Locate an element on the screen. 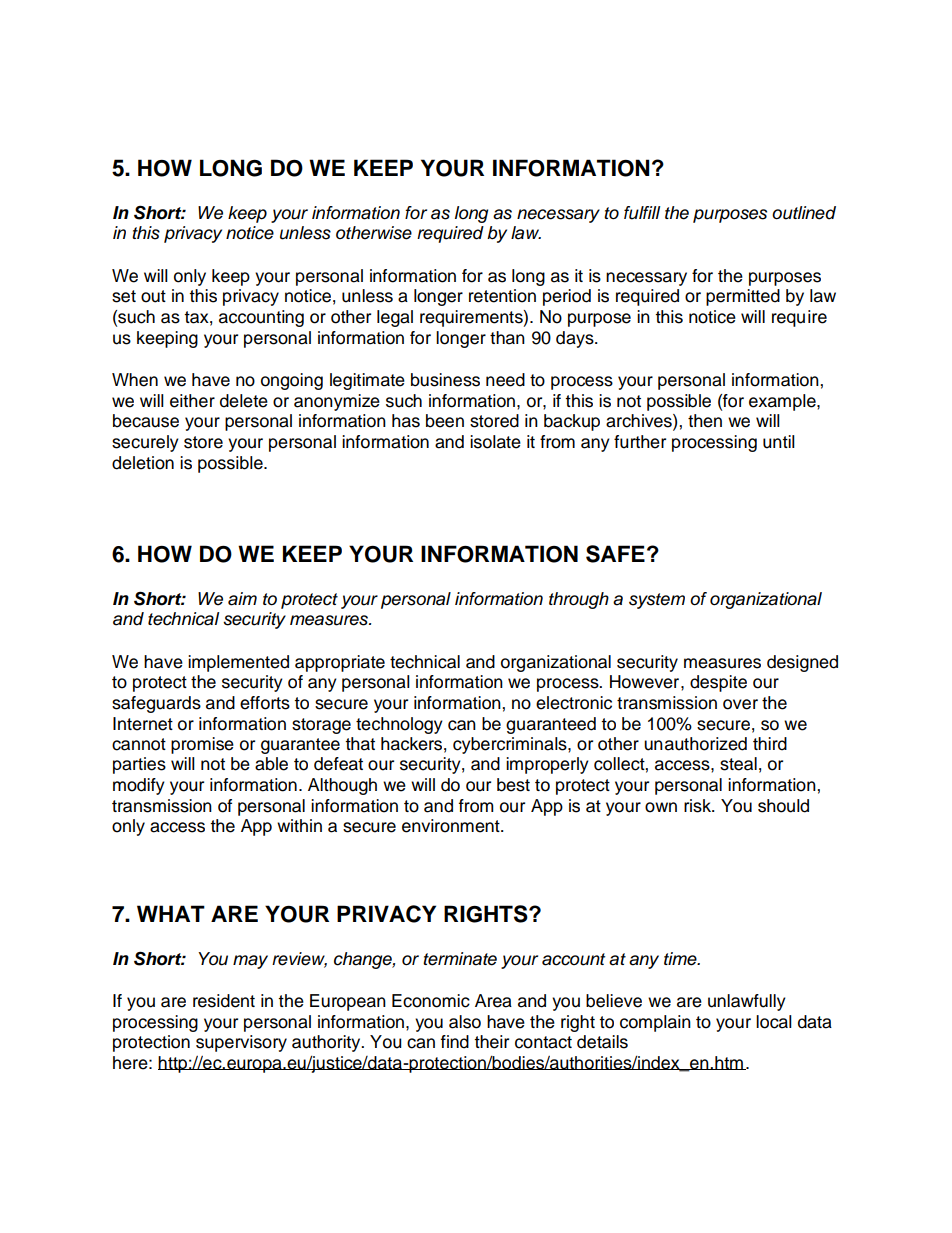  aim is located at coordinates (242, 599).
